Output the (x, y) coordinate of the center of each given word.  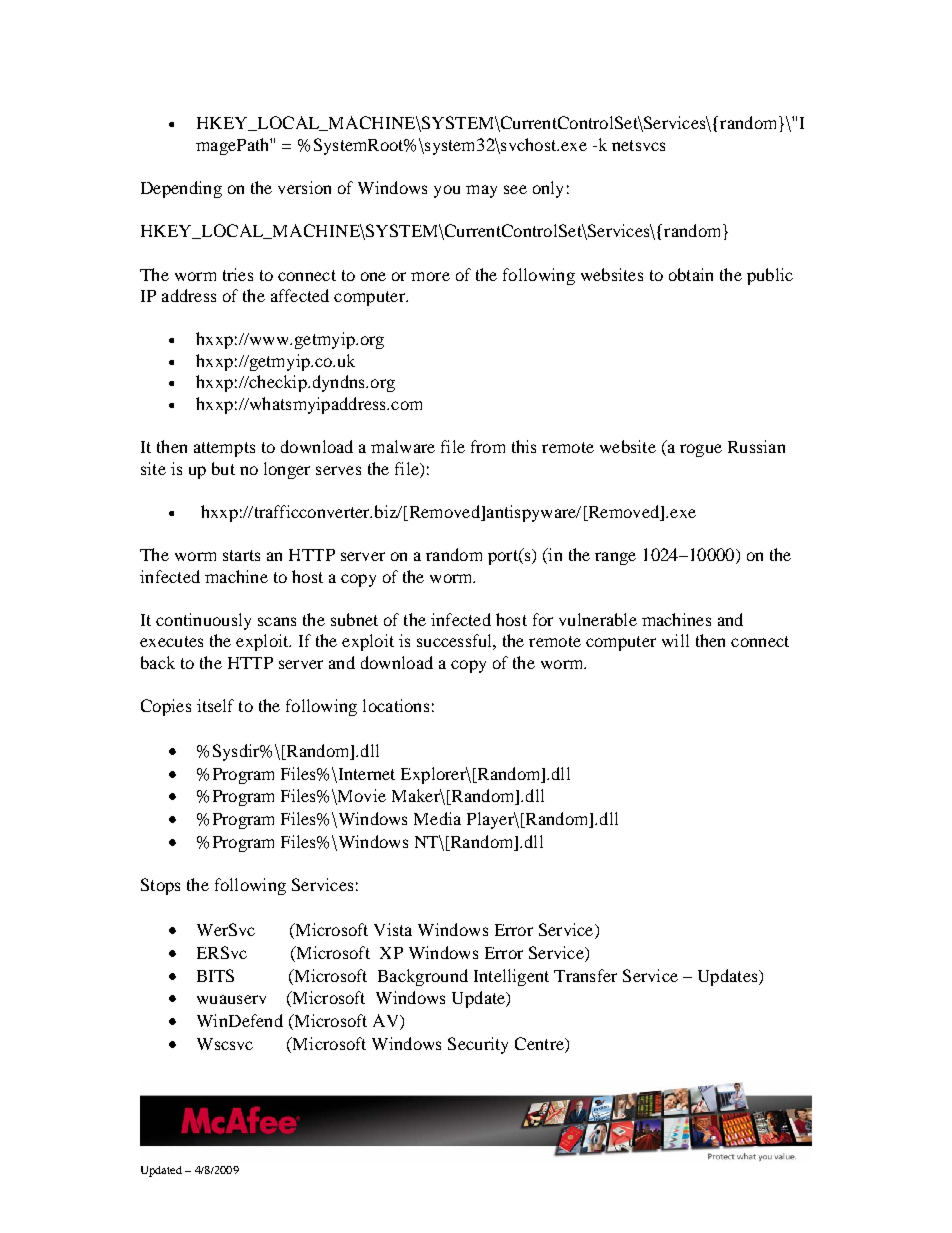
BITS (215, 975)
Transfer (585, 975)
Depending (181, 189)
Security (478, 1045)
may (481, 191)
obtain (691, 274)
